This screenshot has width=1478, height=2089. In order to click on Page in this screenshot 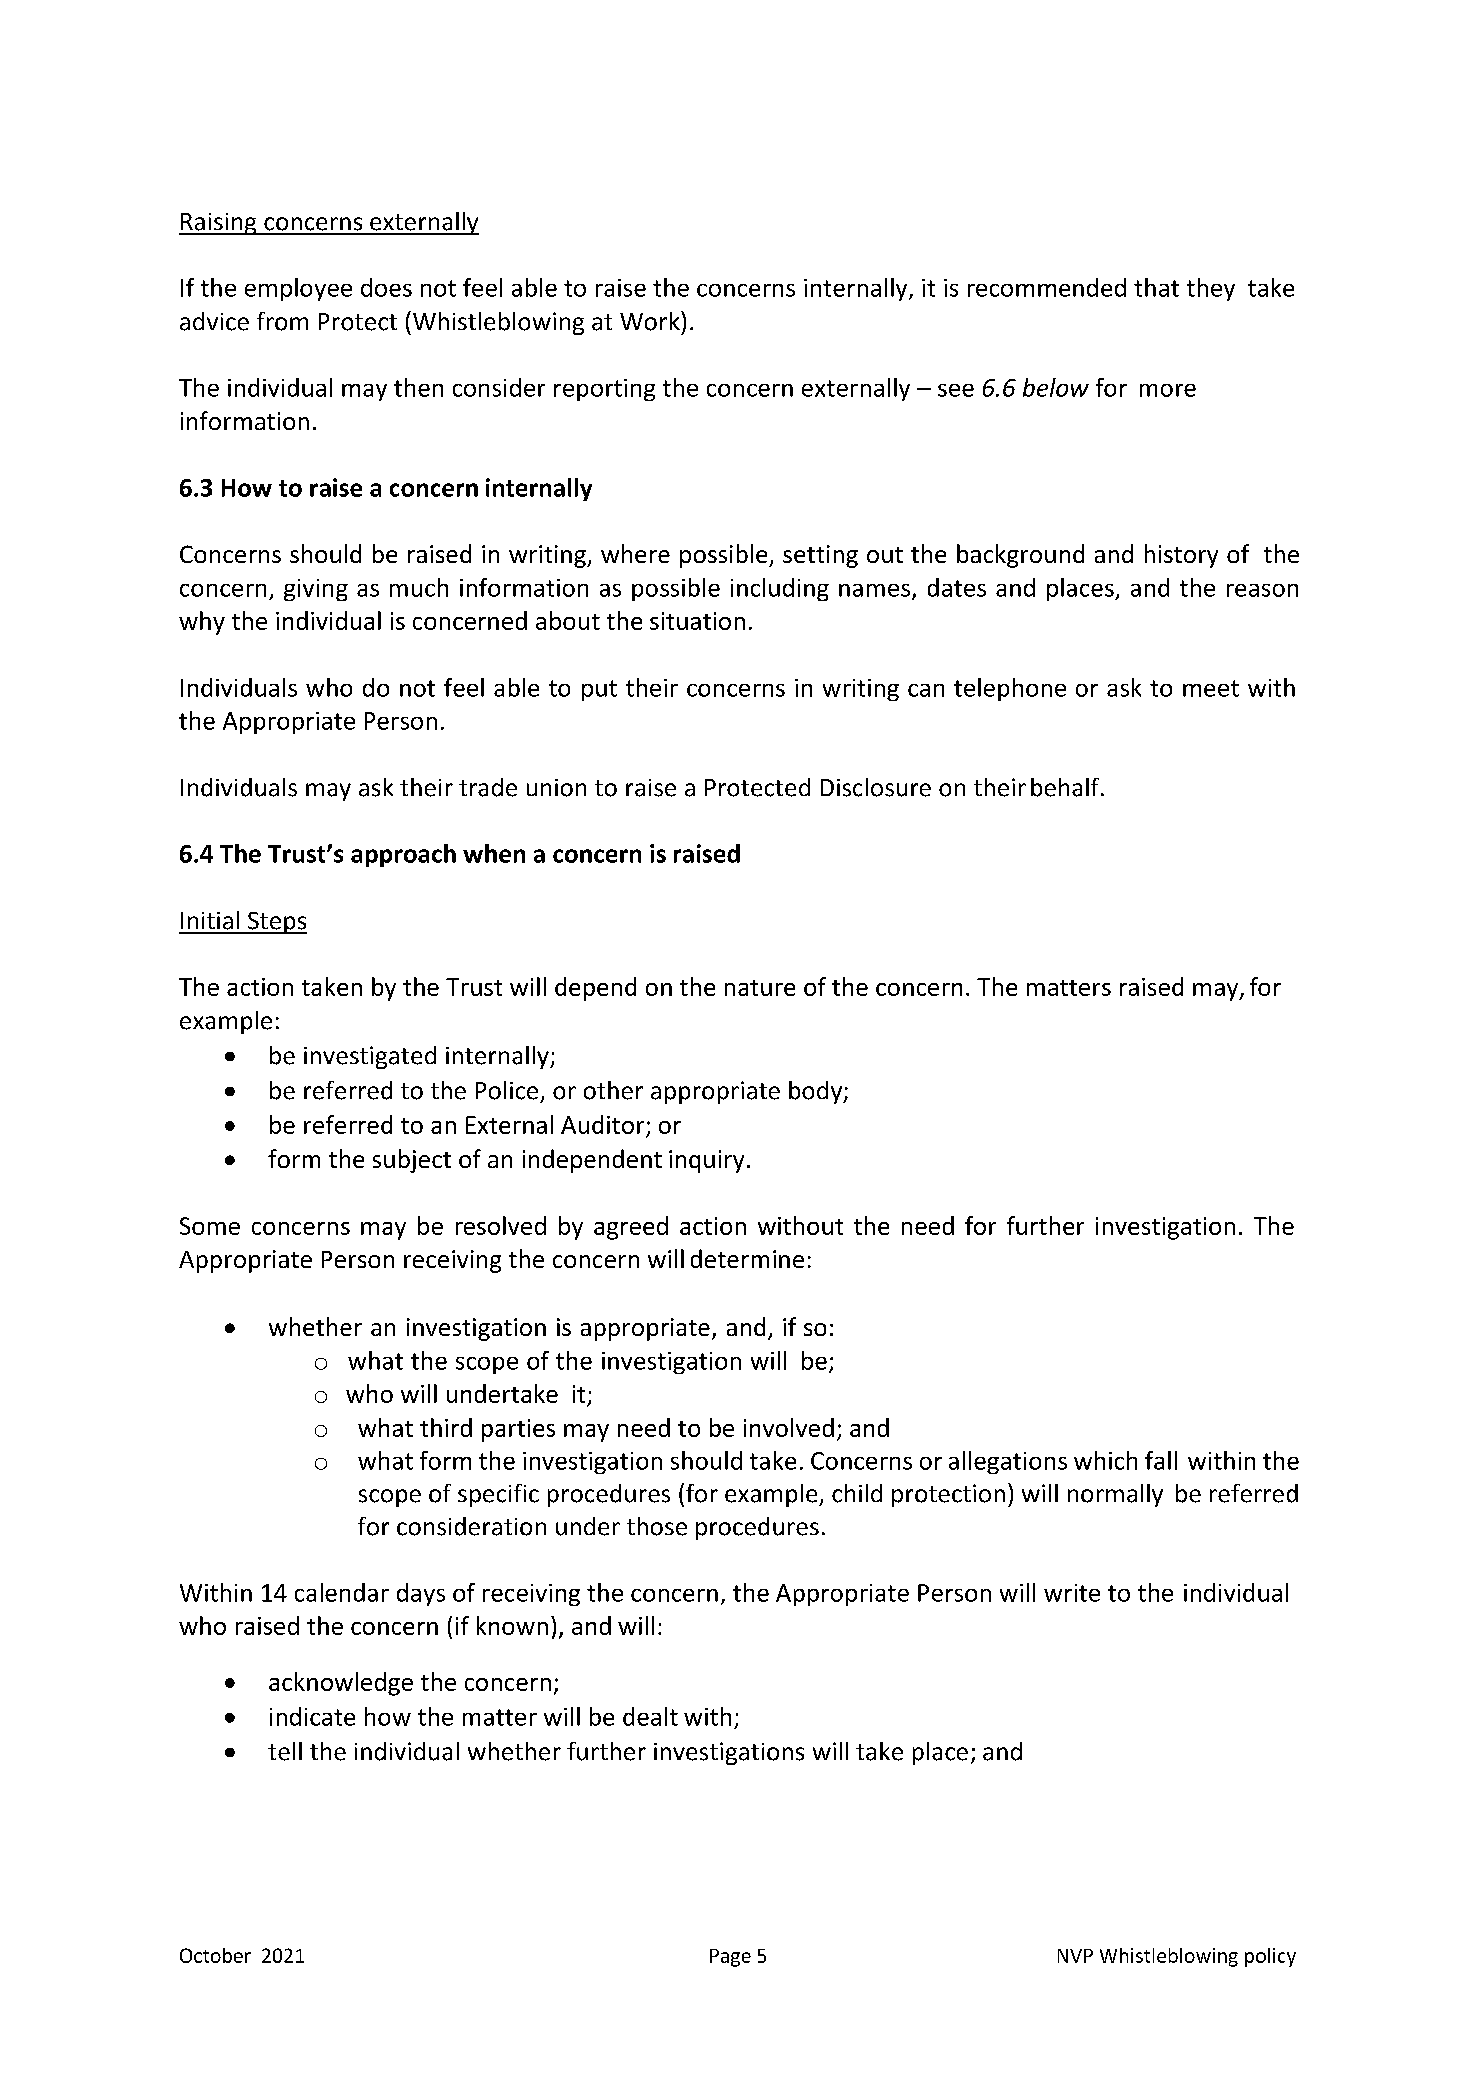, I will do `click(730, 1958)`.
